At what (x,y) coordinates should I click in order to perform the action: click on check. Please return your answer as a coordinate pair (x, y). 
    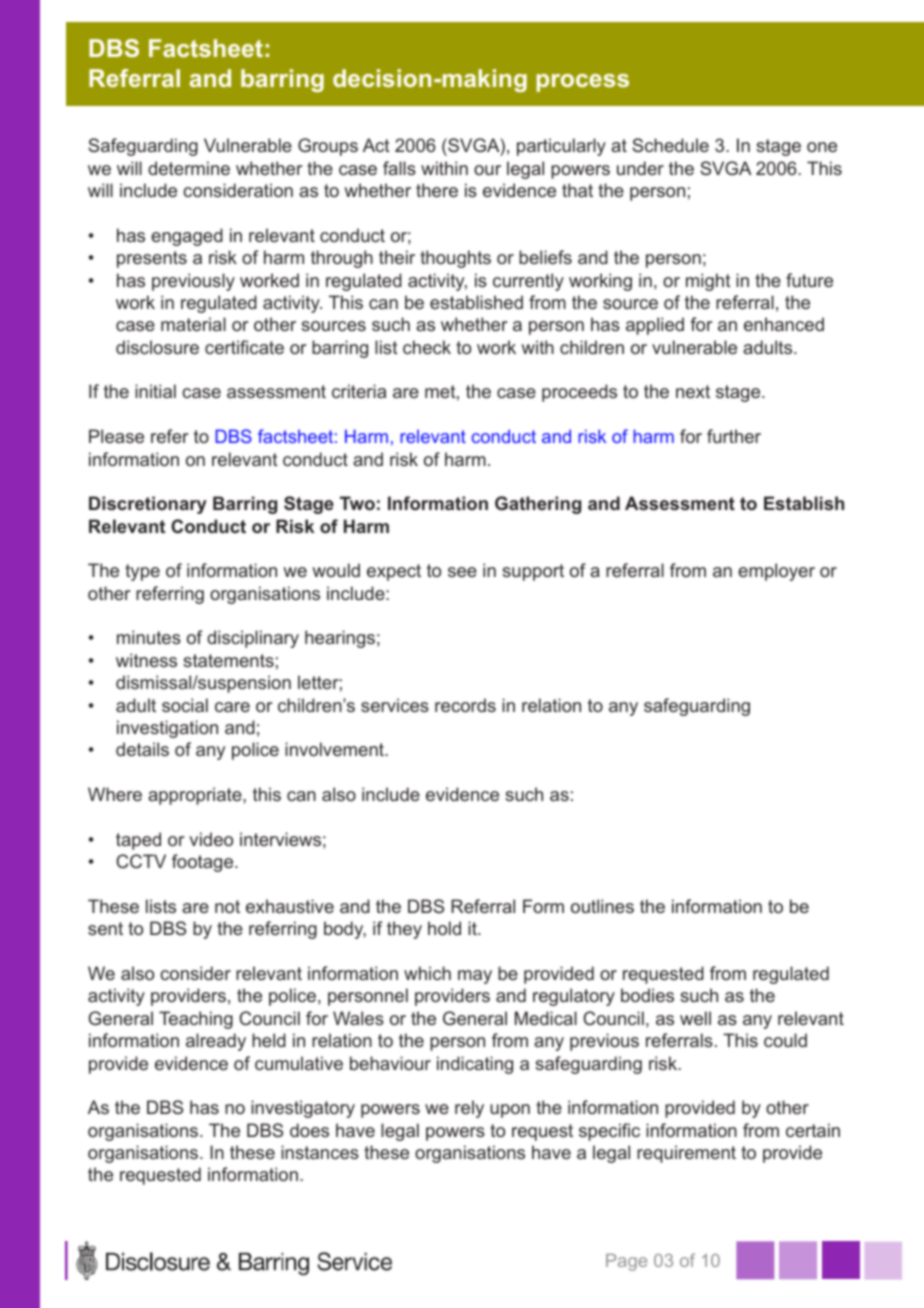
    Looking at the image, I should click on (427, 347).
